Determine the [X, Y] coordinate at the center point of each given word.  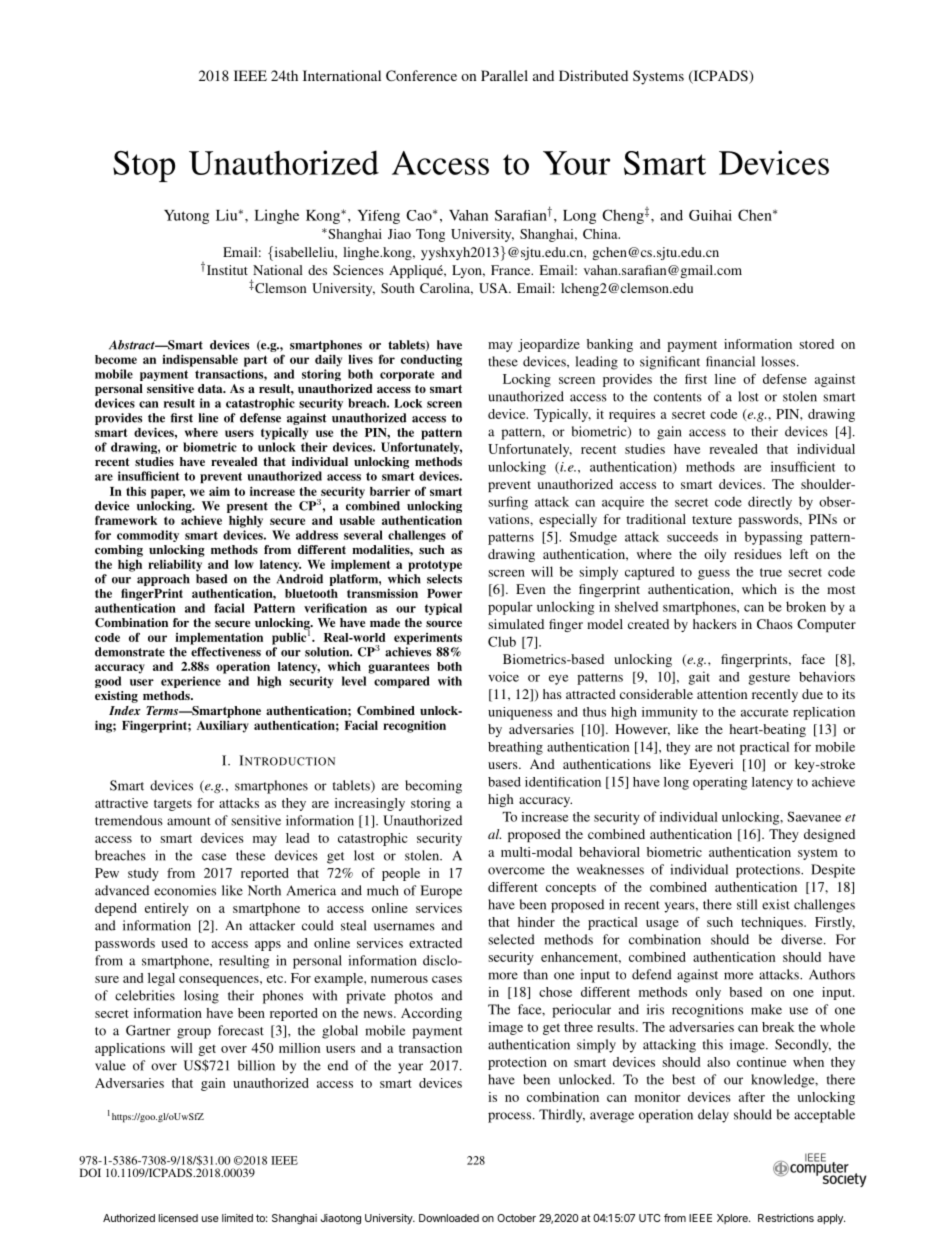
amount [189, 821]
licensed [178, 1218]
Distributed [593, 75]
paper [168, 494]
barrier [390, 491]
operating [720, 783]
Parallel [504, 75]
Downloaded [449, 1218]
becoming [433, 787]
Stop [144, 166]
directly [770, 503]
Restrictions [786, 1218]
